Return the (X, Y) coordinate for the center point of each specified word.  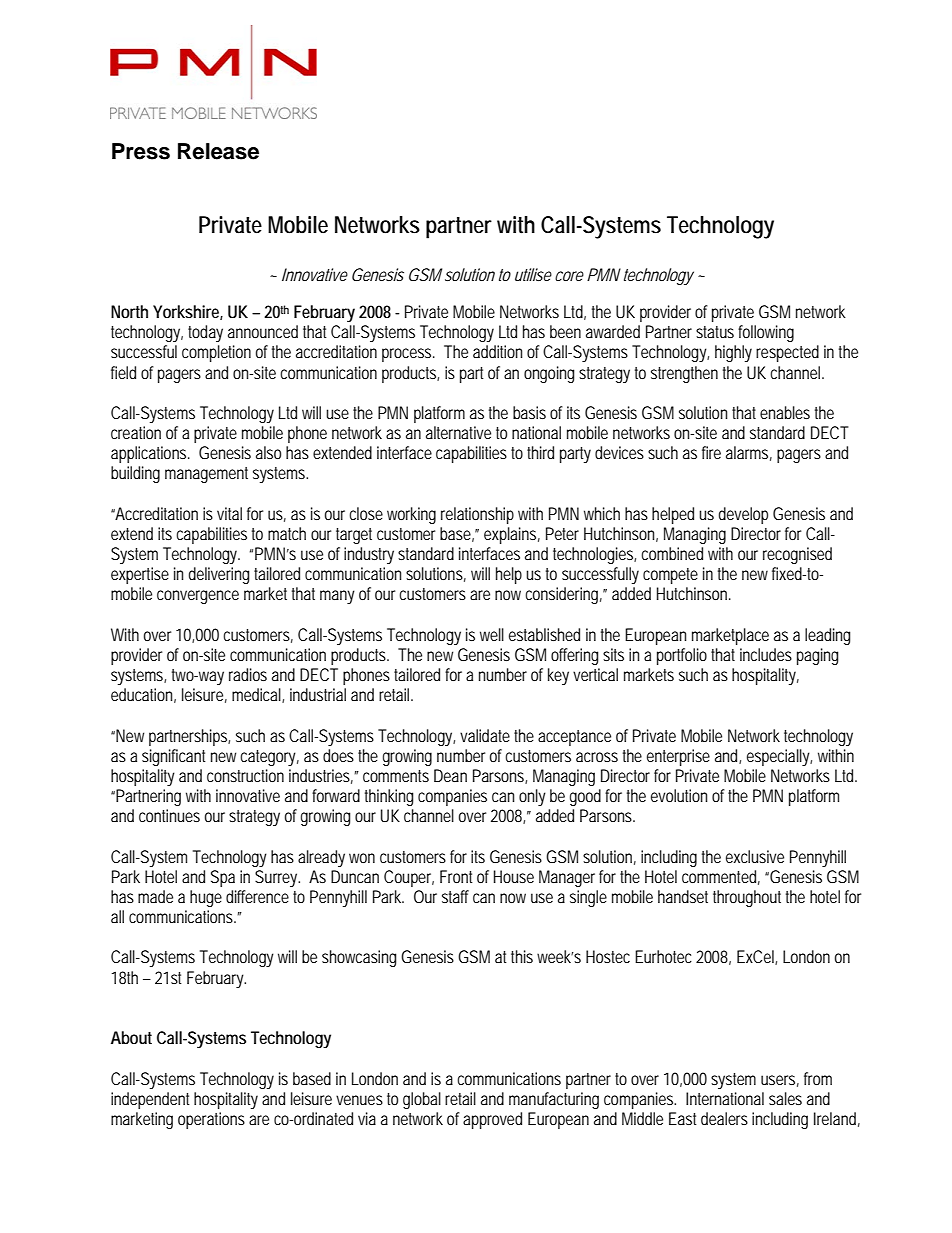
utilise (533, 274)
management (206, 475)
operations (211, 1120)
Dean (450, 775)
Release (218, 151)
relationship (477, 515)
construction (245, 775)
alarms (749, 453)
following (766, 333)
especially (779, 757)
